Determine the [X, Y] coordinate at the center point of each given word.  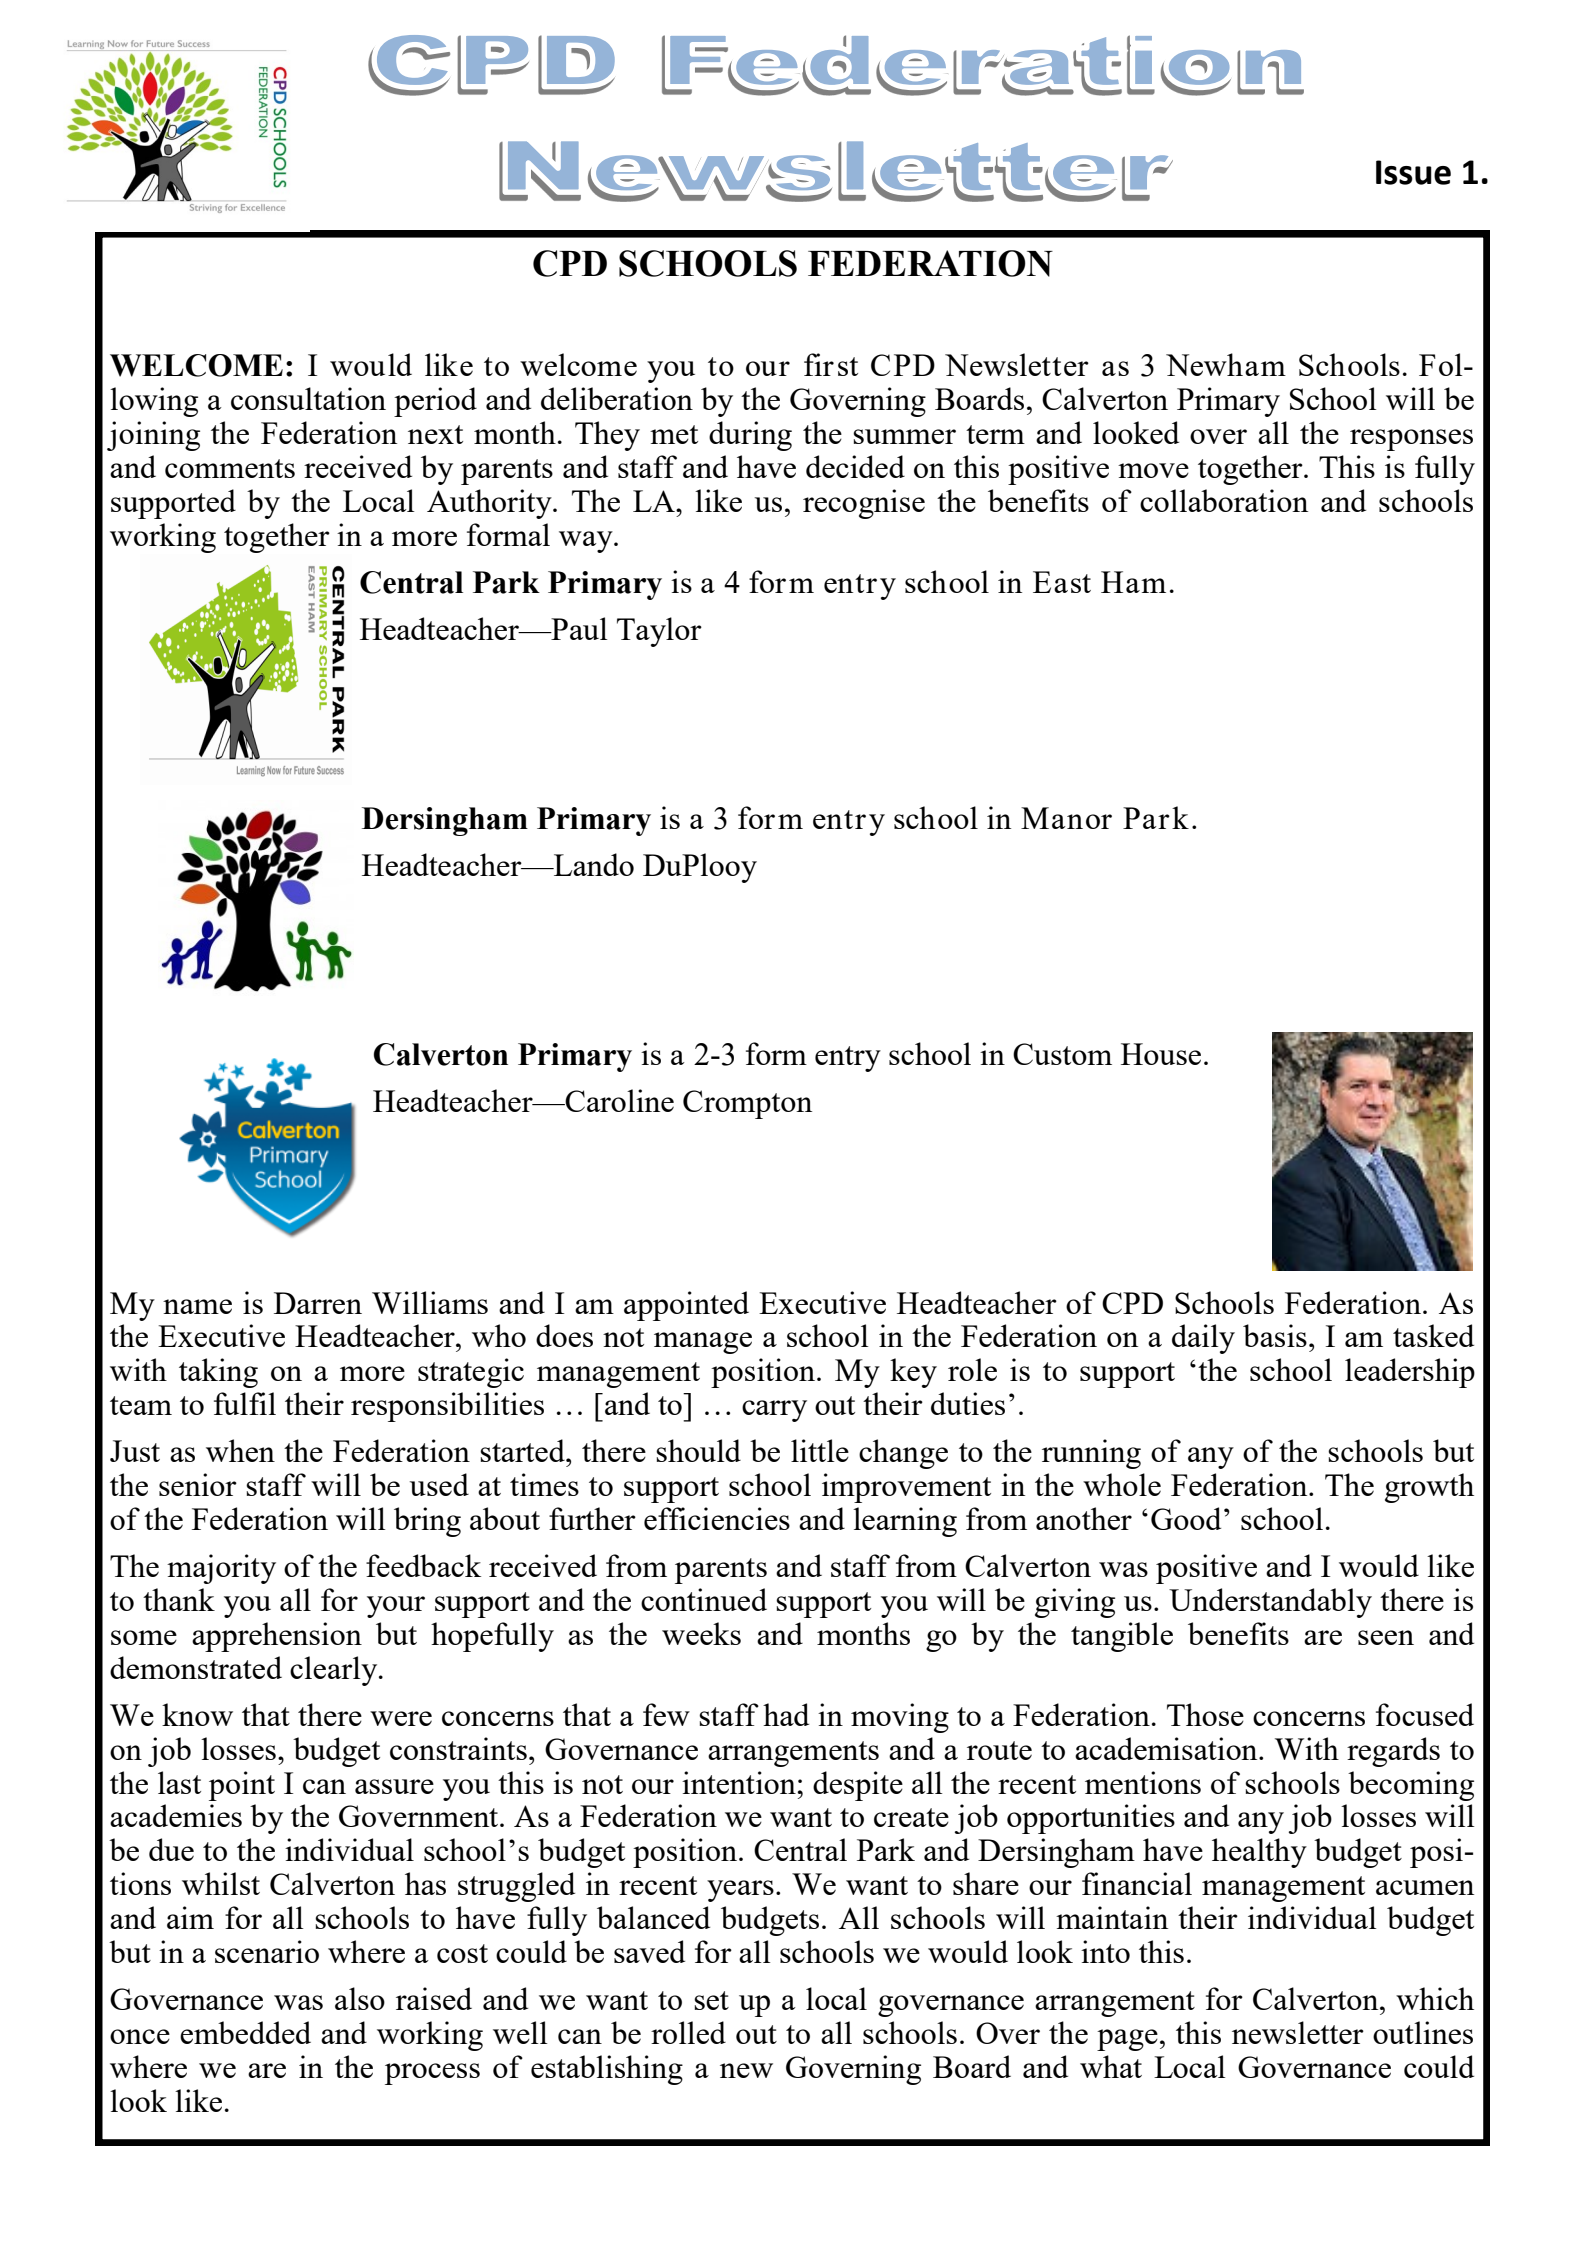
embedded [245, 2032]
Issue [1413, 172]
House [1161, 1054]
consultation [308, 398]
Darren [318, 1303]
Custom [1062, 1054]
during [750, 436]
